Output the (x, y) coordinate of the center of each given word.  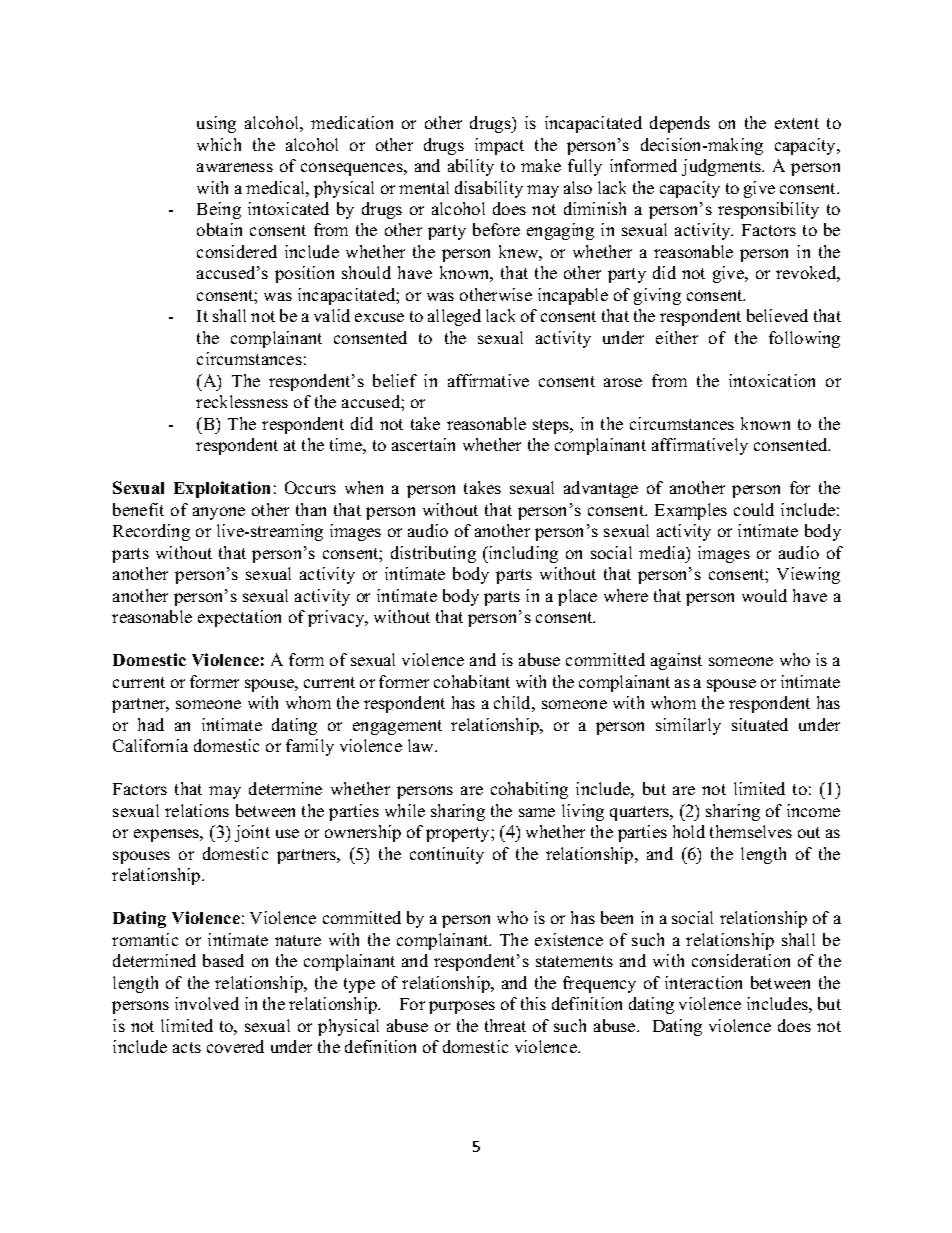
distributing (433, 554)
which (219, 144)
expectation (239, 618)
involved (207, 1003)
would (764, 595)
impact (499, 146)
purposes (462, 1007)
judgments (722, 167)
